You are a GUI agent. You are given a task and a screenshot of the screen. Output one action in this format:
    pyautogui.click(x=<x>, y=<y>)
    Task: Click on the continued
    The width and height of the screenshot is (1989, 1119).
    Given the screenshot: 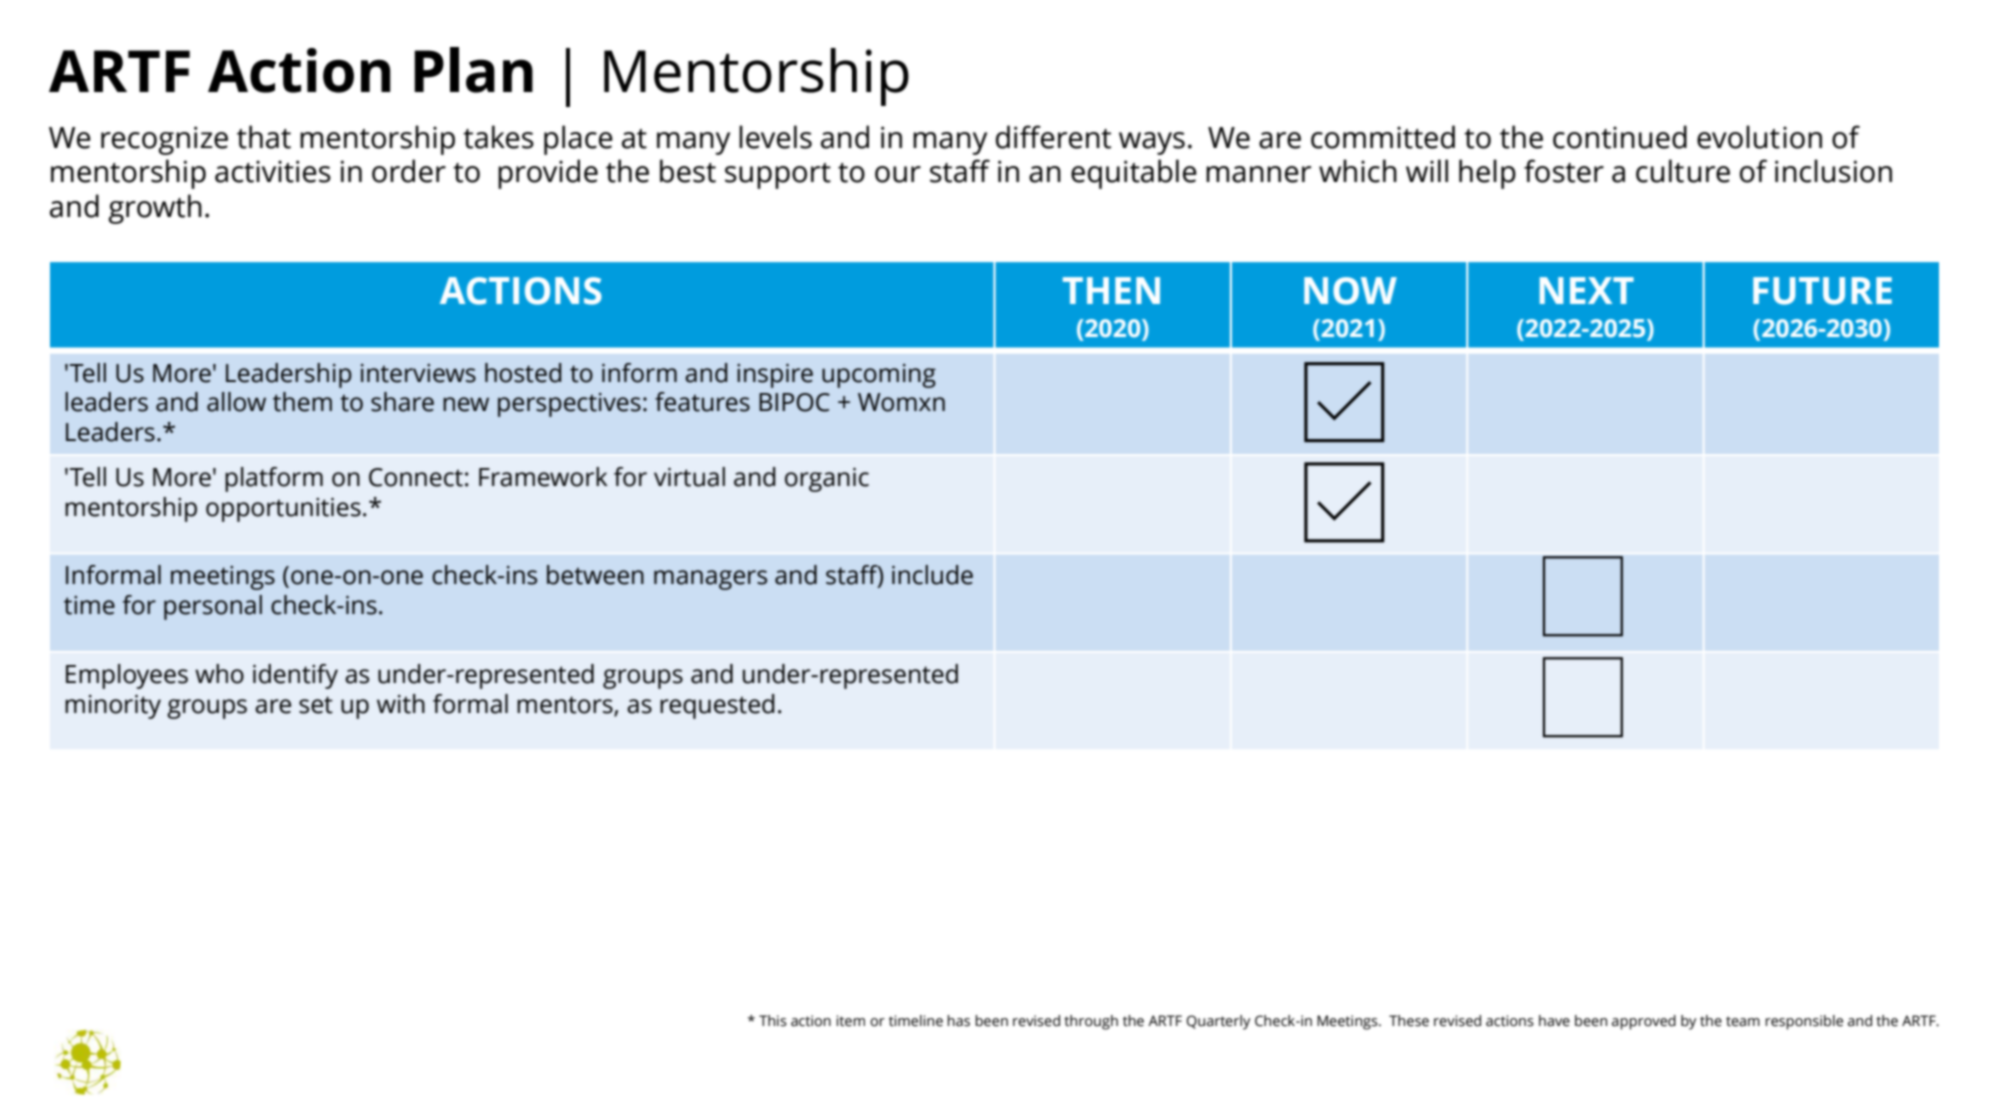 What is the action you would take?
    pyautogui.click(x=1620, y=137)
